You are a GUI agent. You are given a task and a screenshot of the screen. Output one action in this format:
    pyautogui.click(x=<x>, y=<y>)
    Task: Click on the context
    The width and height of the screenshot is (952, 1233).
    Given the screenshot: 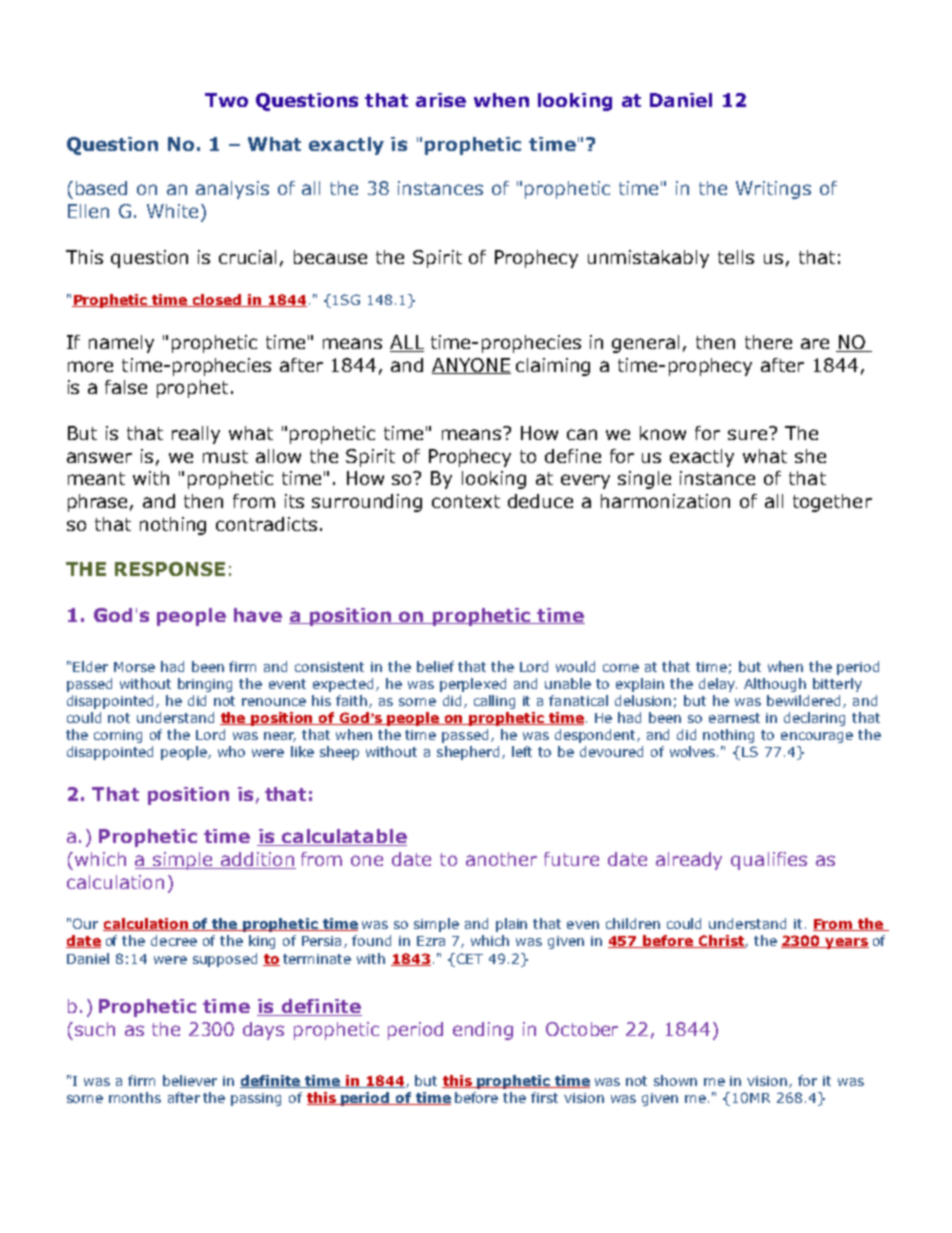 What is the action you would take?
    pyautogui.click(x=466, y=501)
